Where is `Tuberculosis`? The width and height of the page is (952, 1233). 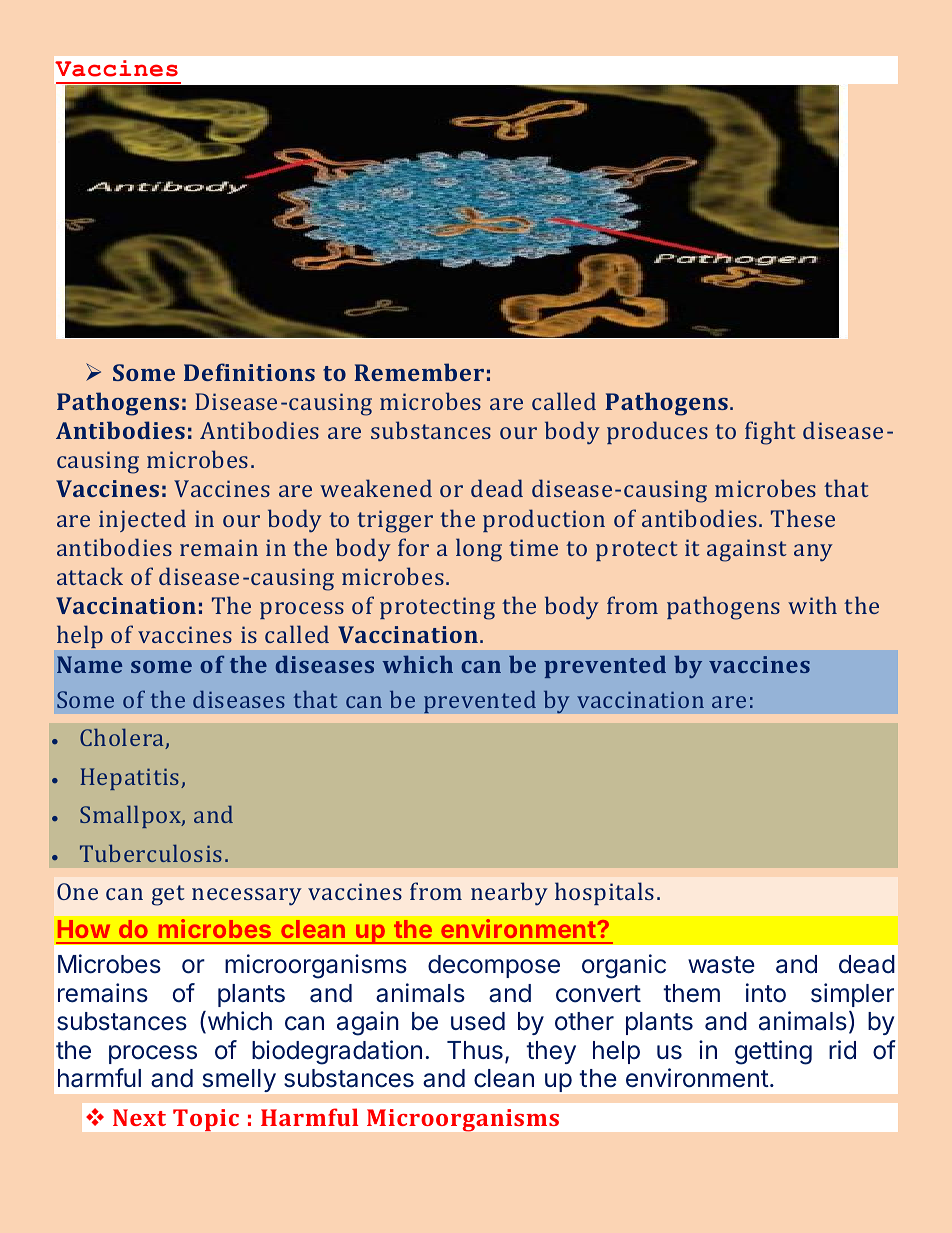
Tuberculosis is located at coordinates (151, 853).
